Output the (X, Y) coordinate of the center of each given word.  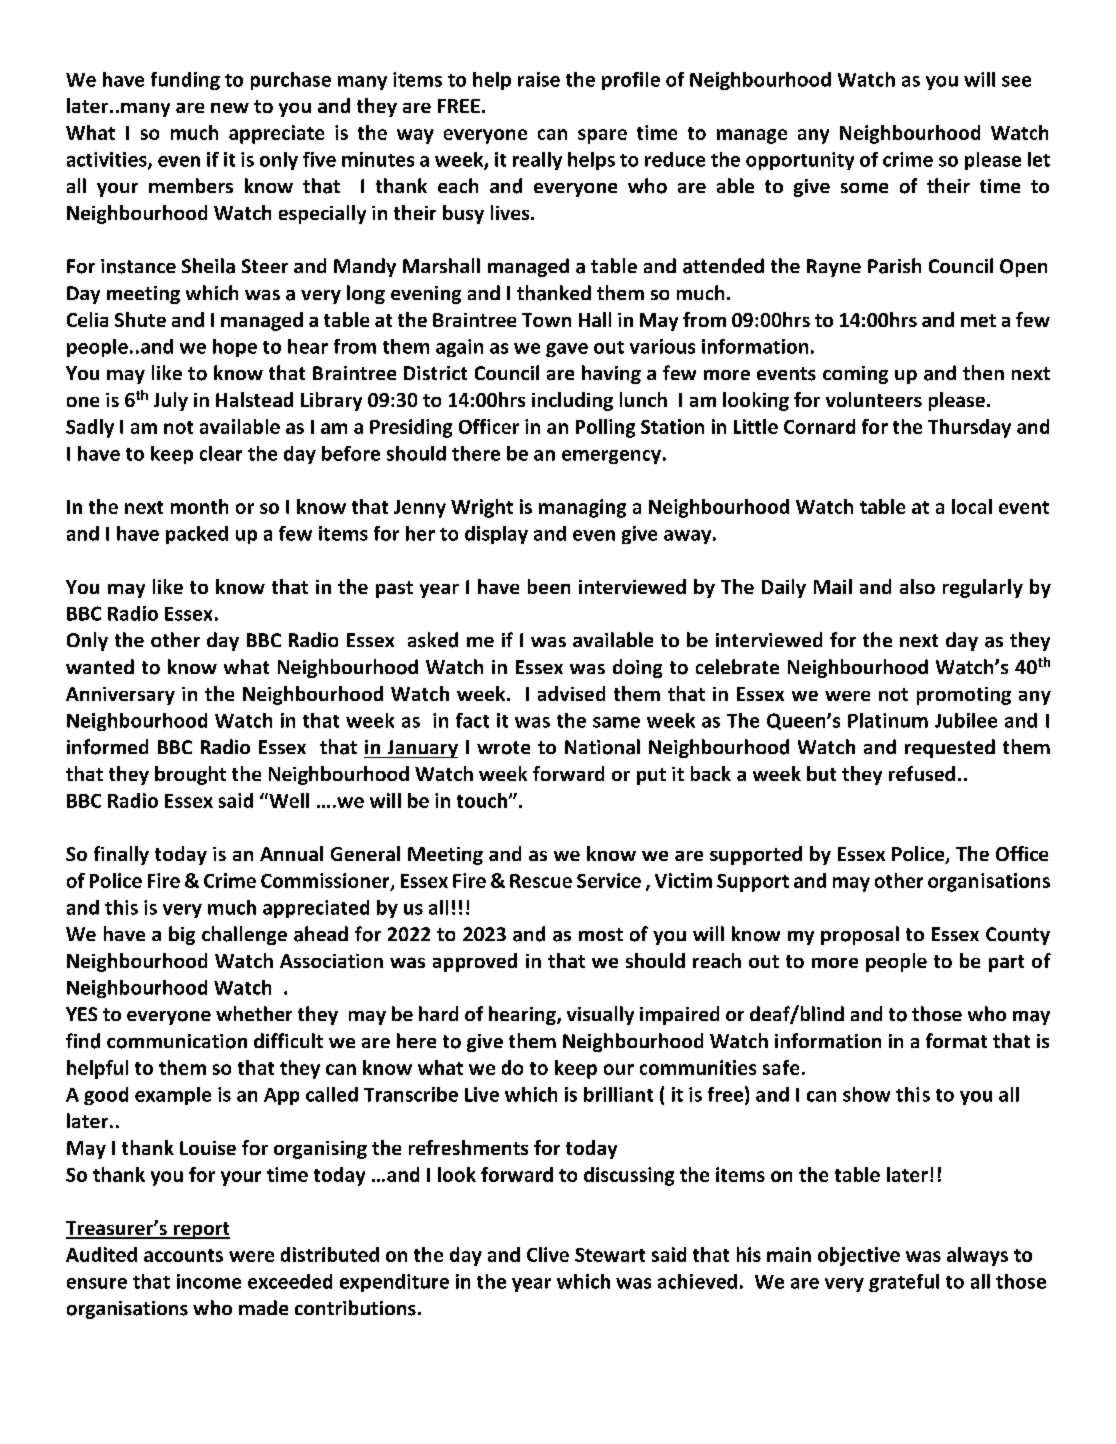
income (209, 1281)
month (199, 506)
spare (602, 136)
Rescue (541, 881)
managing (582, 508)
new (230, 108)
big (182, 935)
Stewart (610, 1255)
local (972, 506)
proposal (860, 935)
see (1016, 81)
